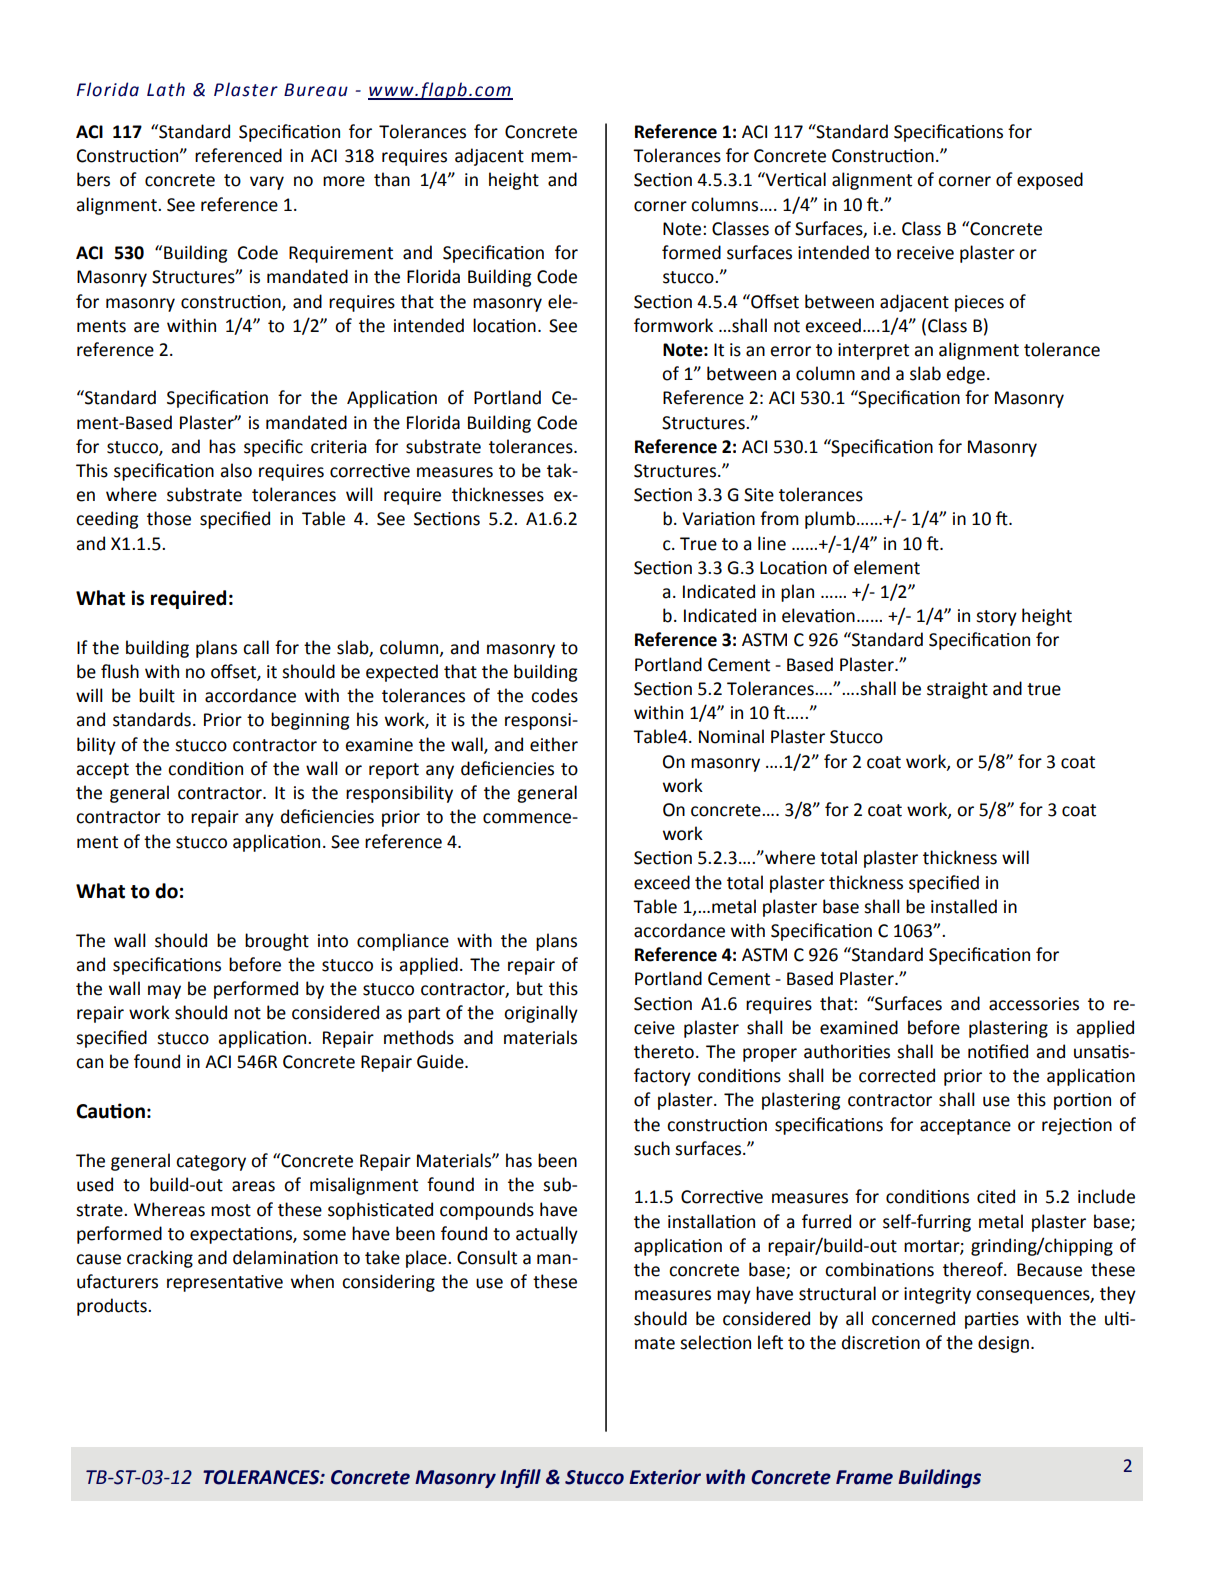 Image resolution: width=1214 pixels, height=1571 pixels. What do you see at coordinates (113, 1307) in the screenshot?
I see `products` at bounding box center [113, 1307].
